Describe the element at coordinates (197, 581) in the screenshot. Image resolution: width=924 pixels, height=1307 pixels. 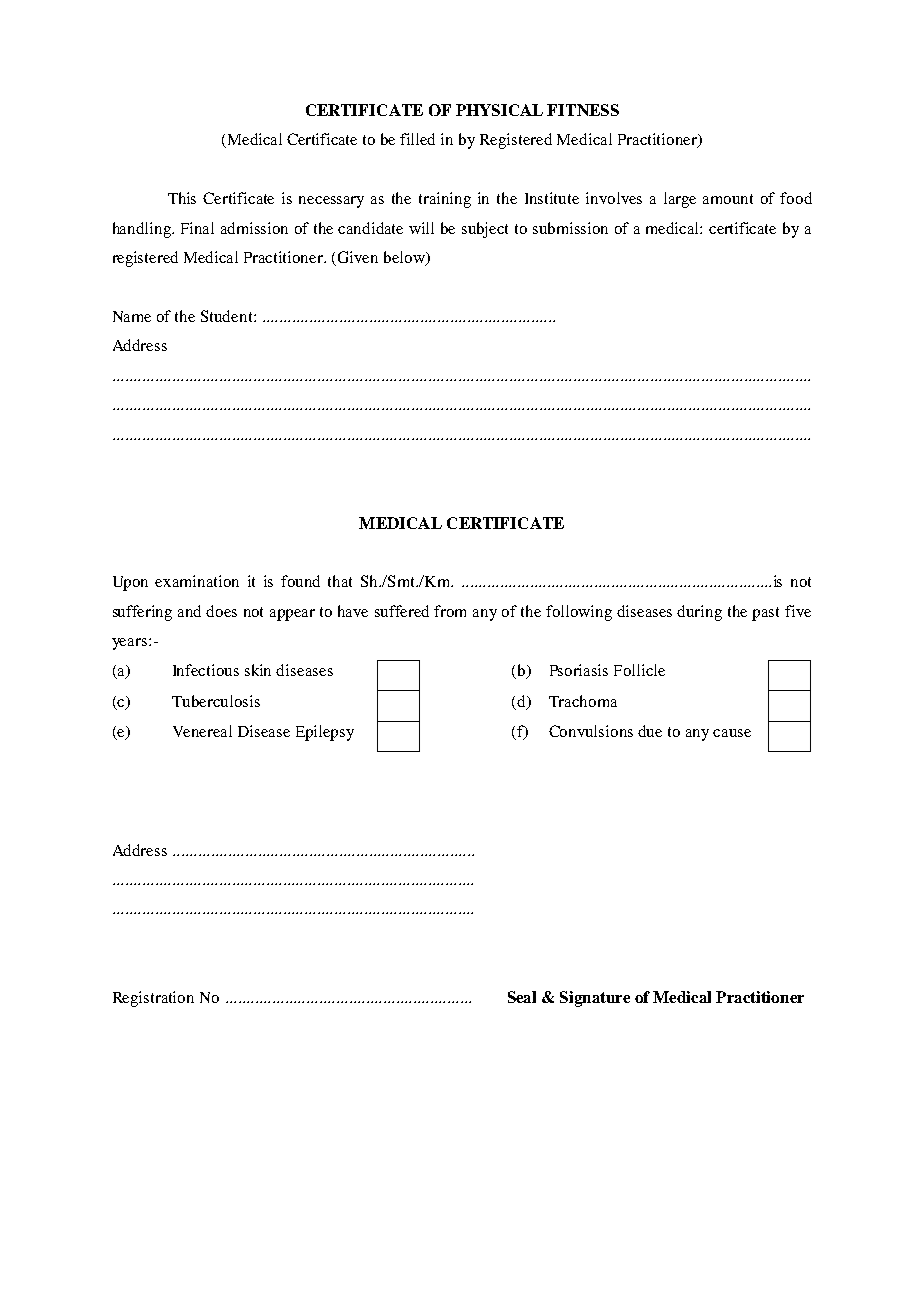
I see `examination` at that location.
